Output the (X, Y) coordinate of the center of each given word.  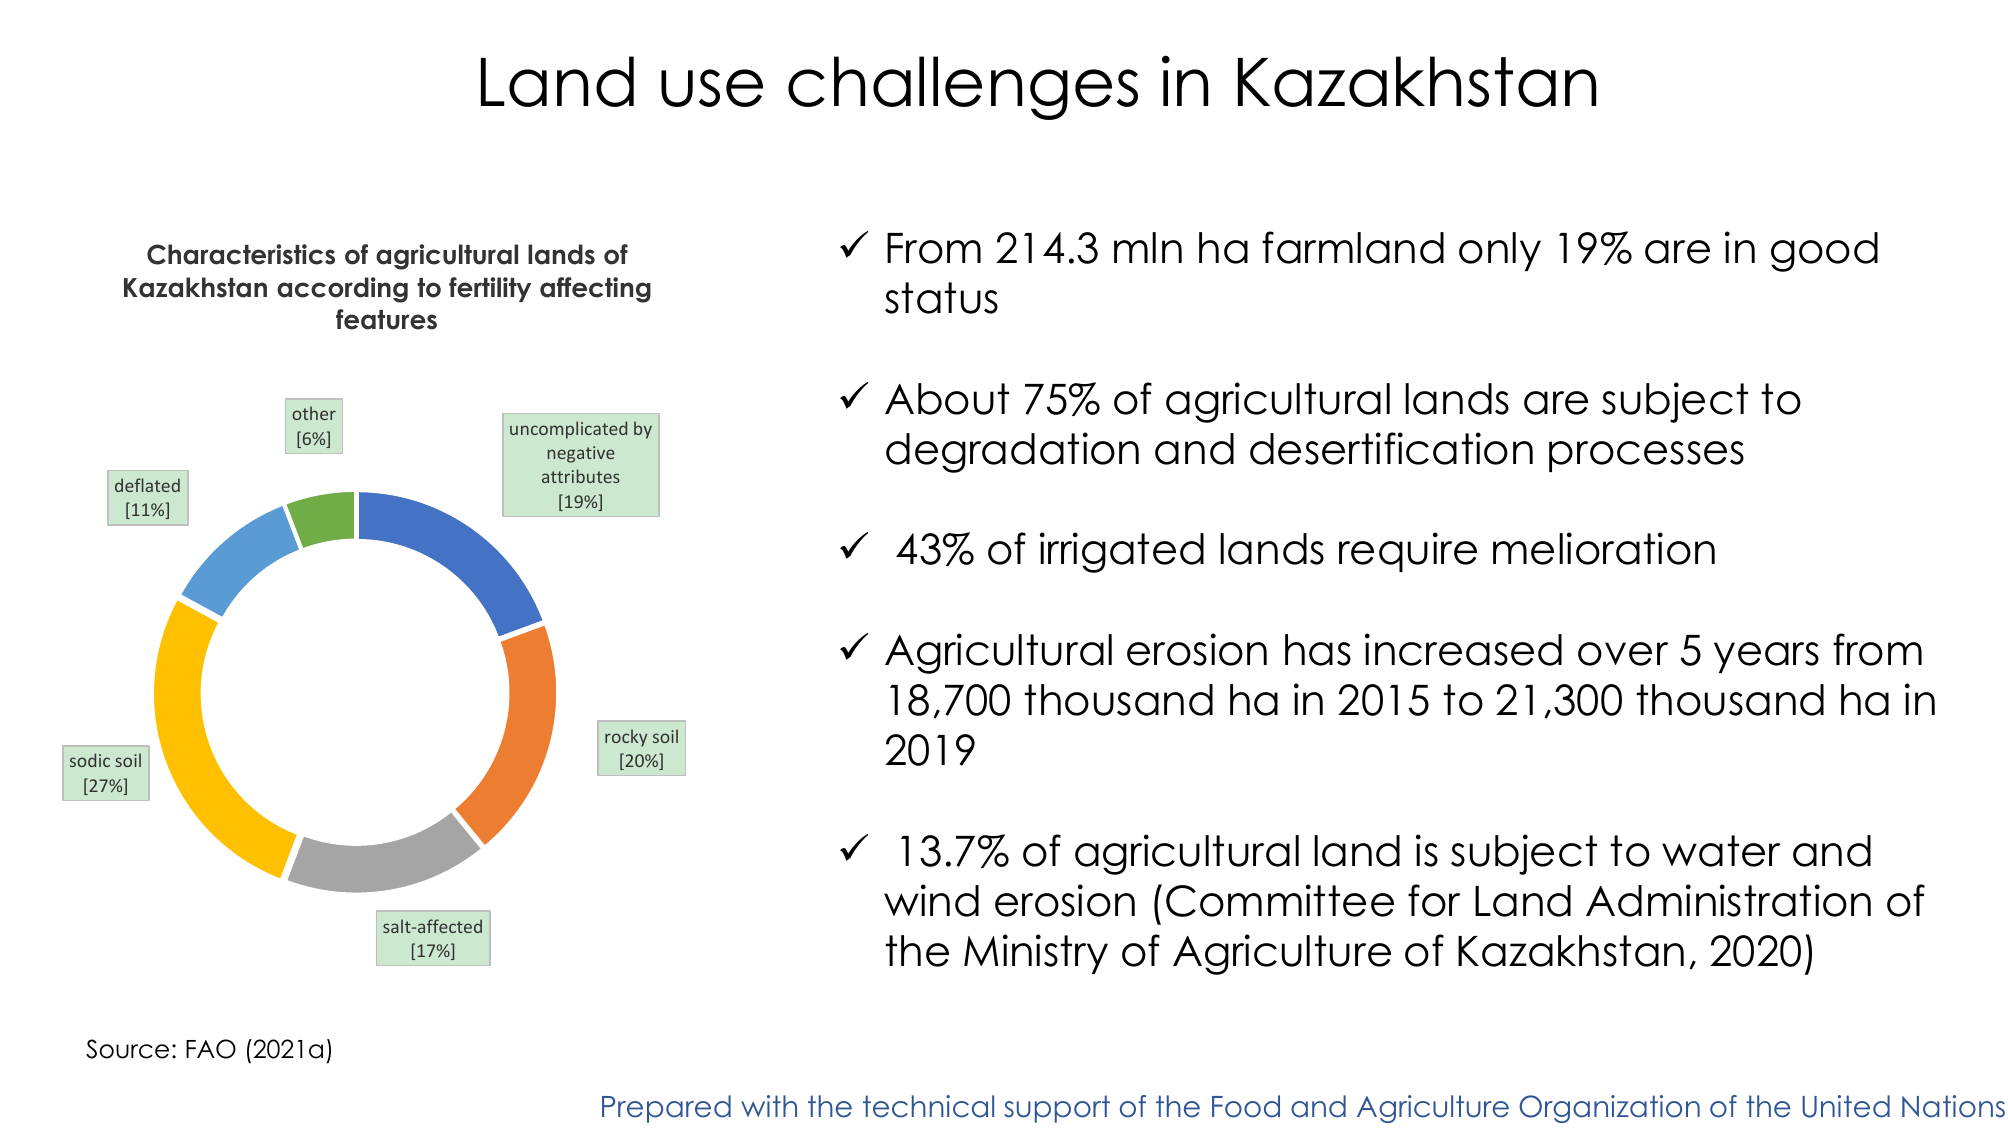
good (1824, 252)
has (1318, 650)
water (1721, 851)
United (1846, 1106)
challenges (963, 88)
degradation (1012, 452)
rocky (626, 738)
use (712, 88)
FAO (211, 1049)
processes (1646, 456)
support (1057, 1109)
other (314, 413)
